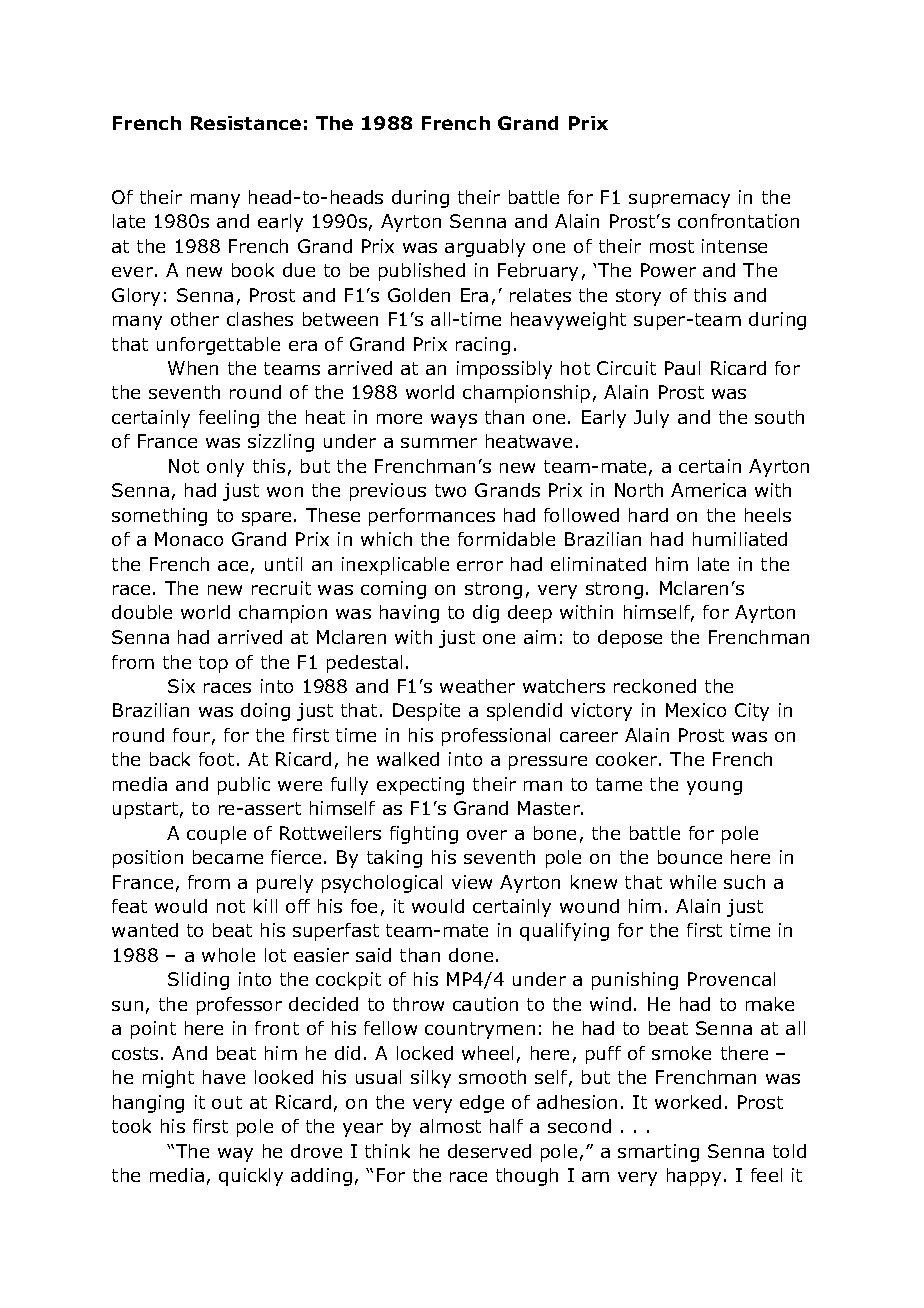 The height and width of the document is (1308, 924). I want to click on young, so click(714, 788).
